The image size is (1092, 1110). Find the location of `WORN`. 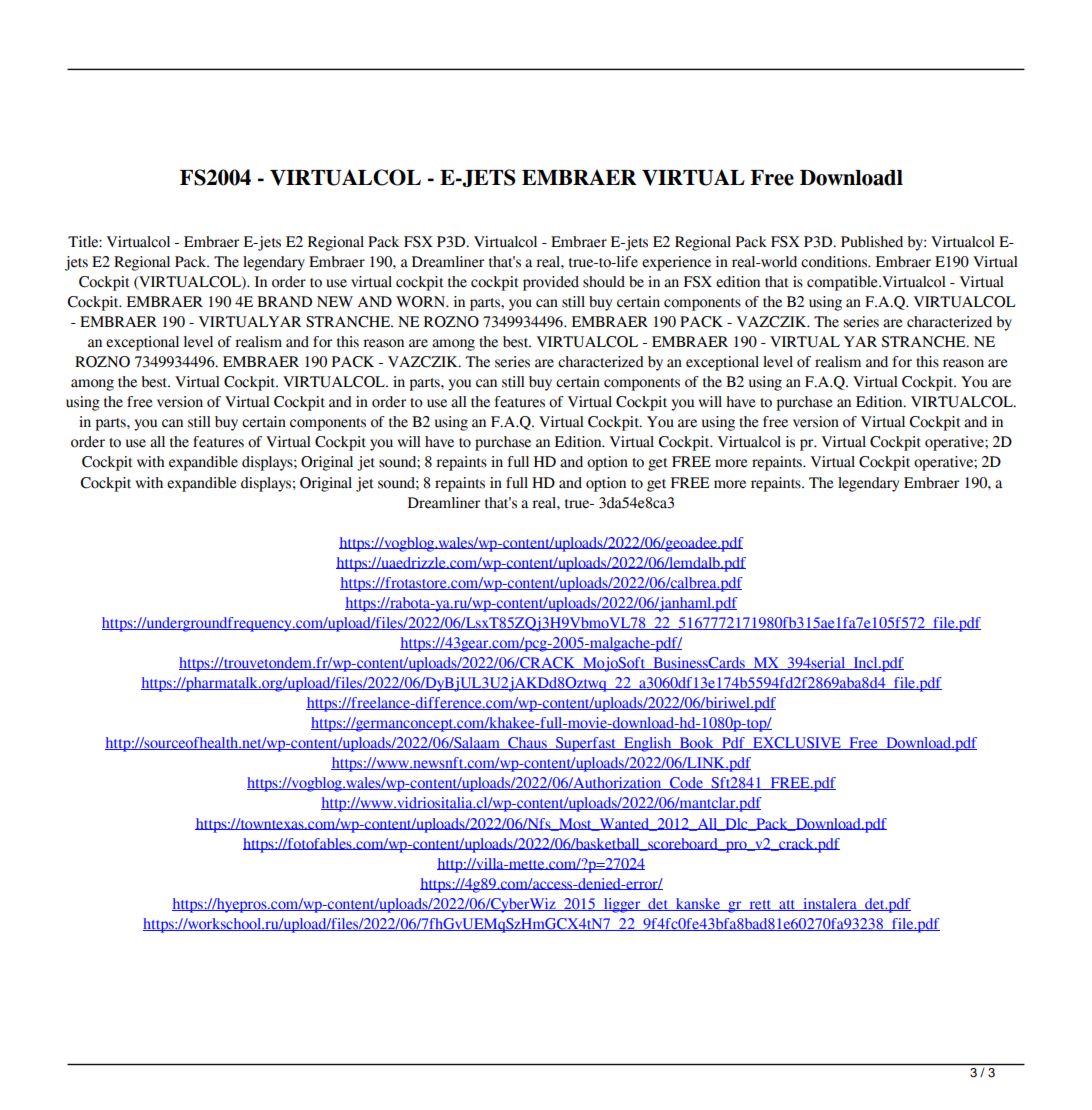

WORN is located at coordinates (422, 302).
